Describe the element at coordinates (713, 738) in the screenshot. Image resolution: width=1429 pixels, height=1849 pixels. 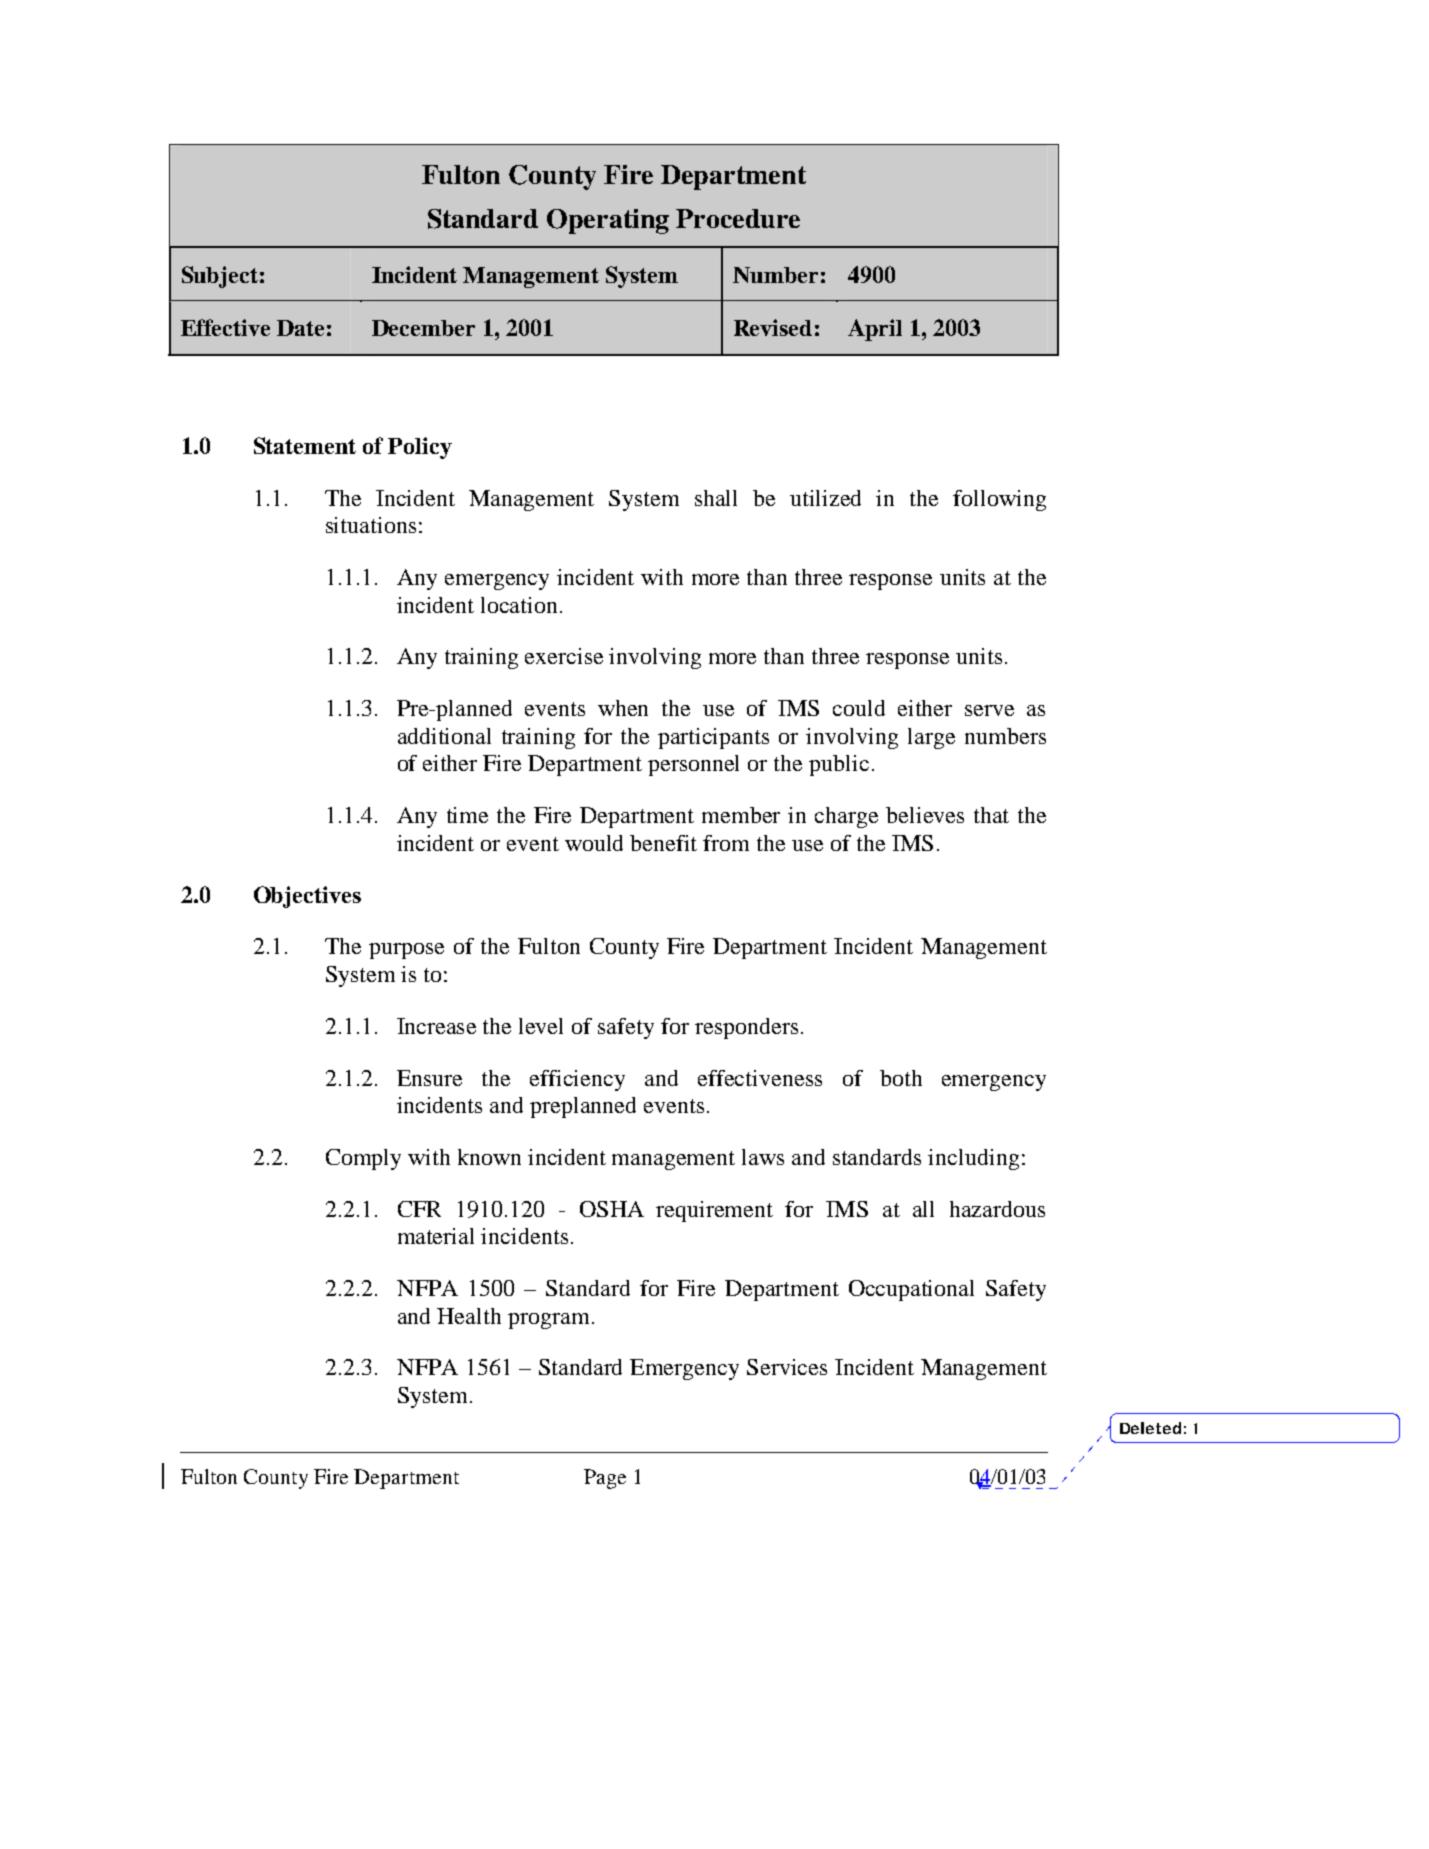
I see `participants` at that location.
